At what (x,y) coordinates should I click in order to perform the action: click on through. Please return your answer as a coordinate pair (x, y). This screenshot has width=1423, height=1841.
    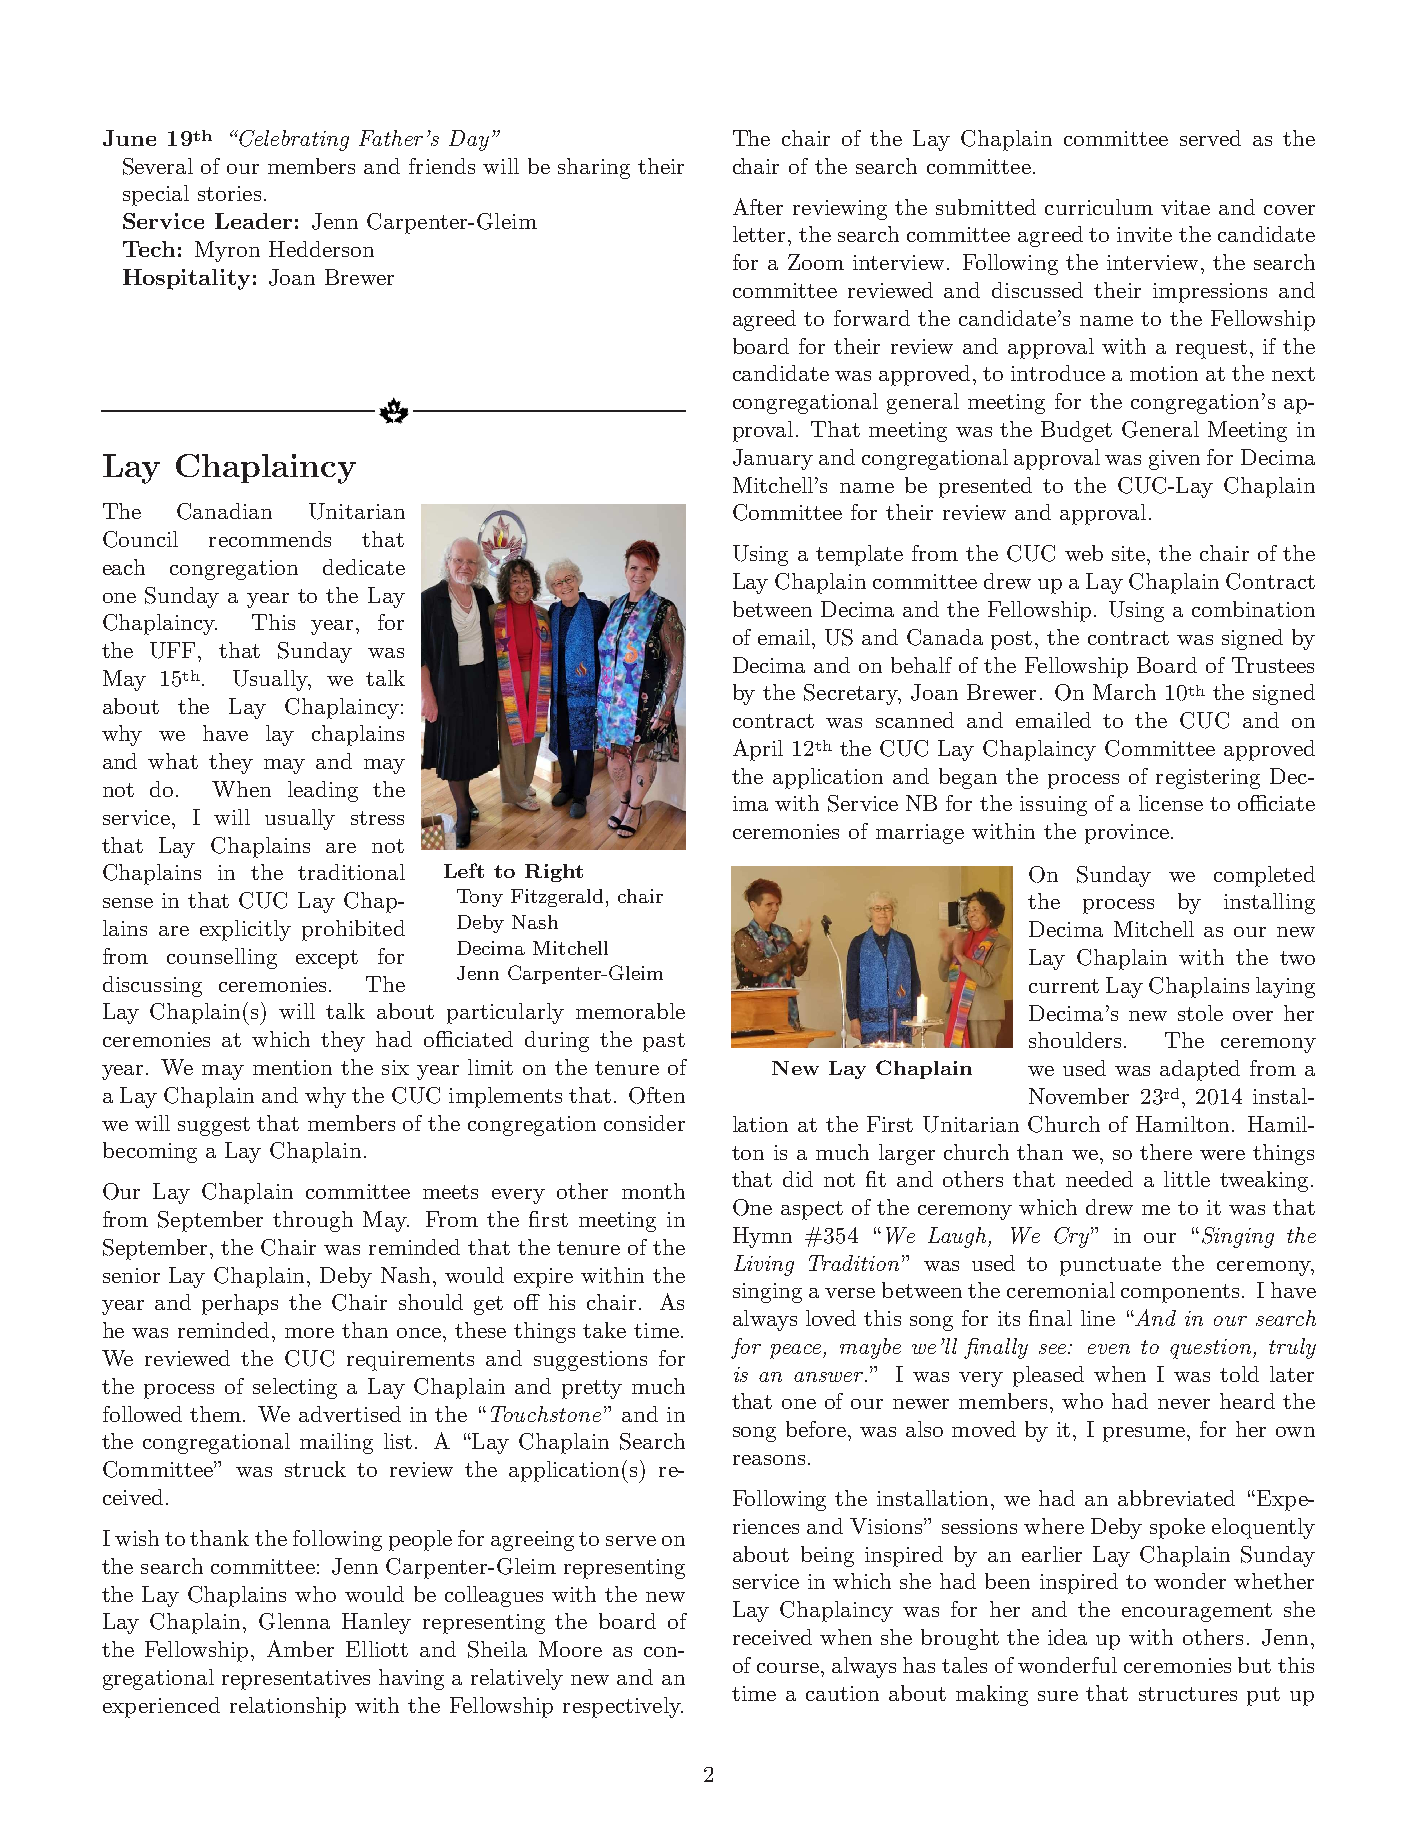
    Looking at the image, I should click on (313, 1221).
